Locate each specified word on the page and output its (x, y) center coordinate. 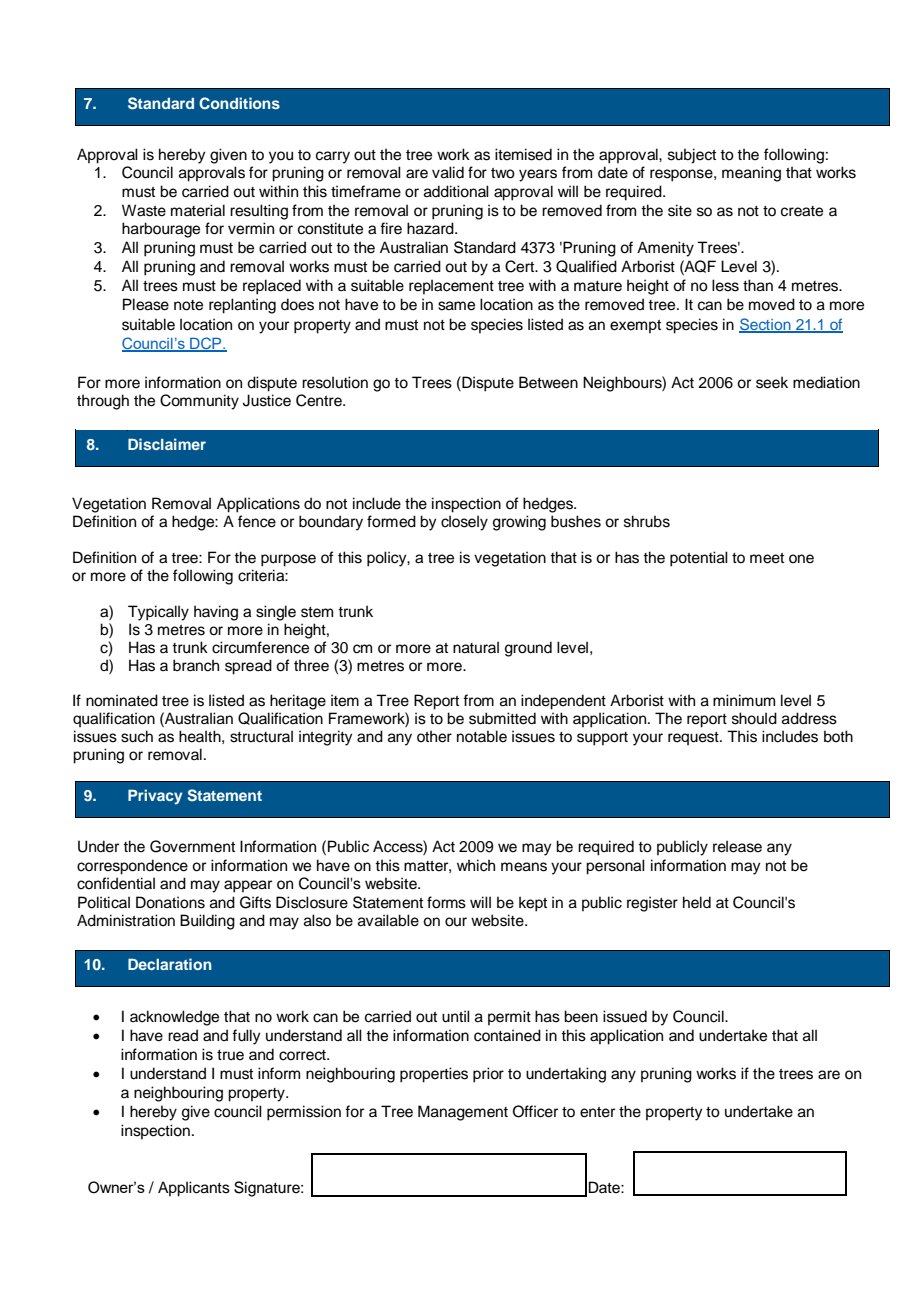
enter (597, 1112)
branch (196, 665)
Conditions (239, 103)
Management (463, 1113)
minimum (744, 700)
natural (476, 647)
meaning (751, 174)
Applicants (194, 1189)
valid (448, 172)
